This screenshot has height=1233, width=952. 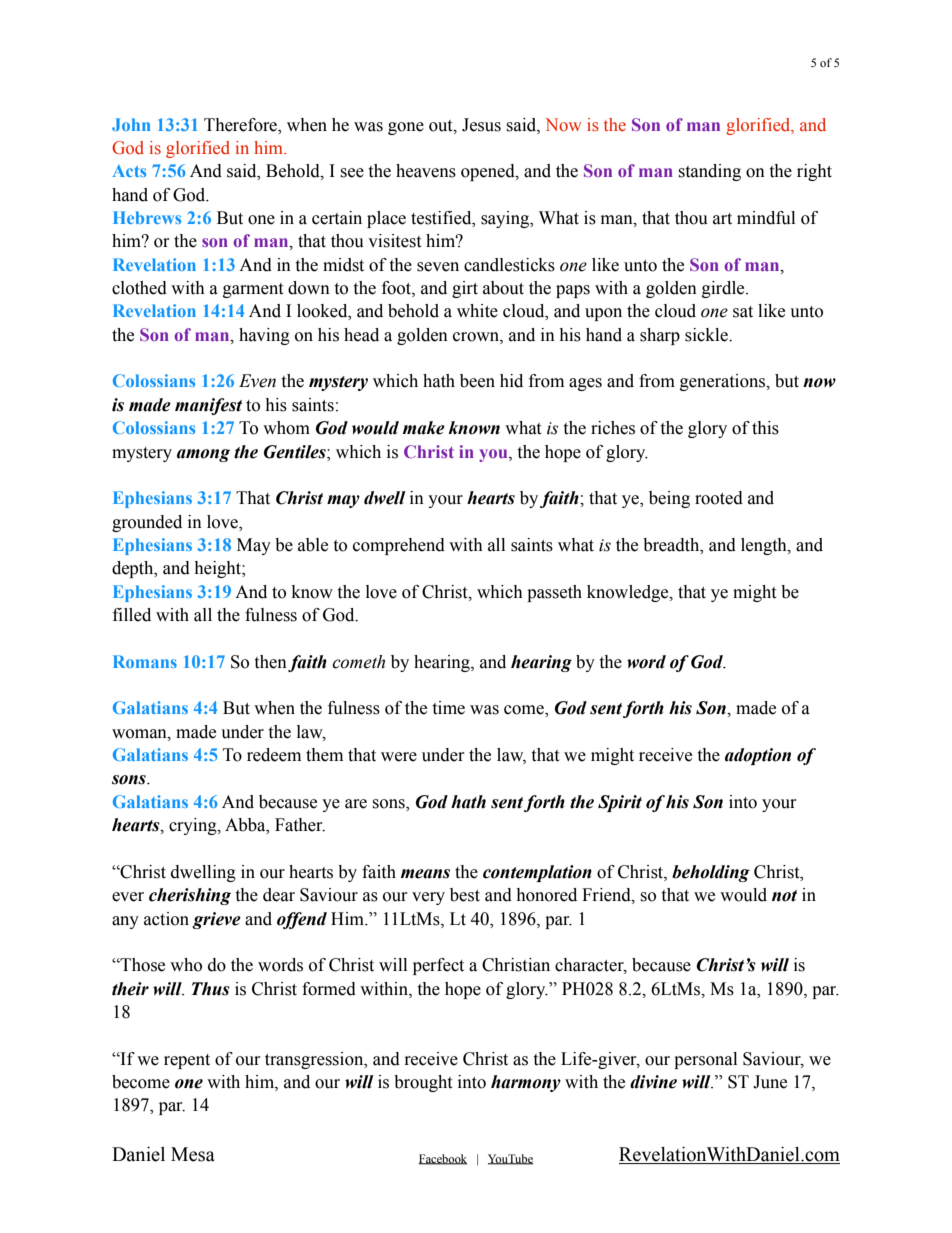 What do you see at coordinates (784, 896) in the screenshot?
I see `not` at bounding box center [784, 896].
